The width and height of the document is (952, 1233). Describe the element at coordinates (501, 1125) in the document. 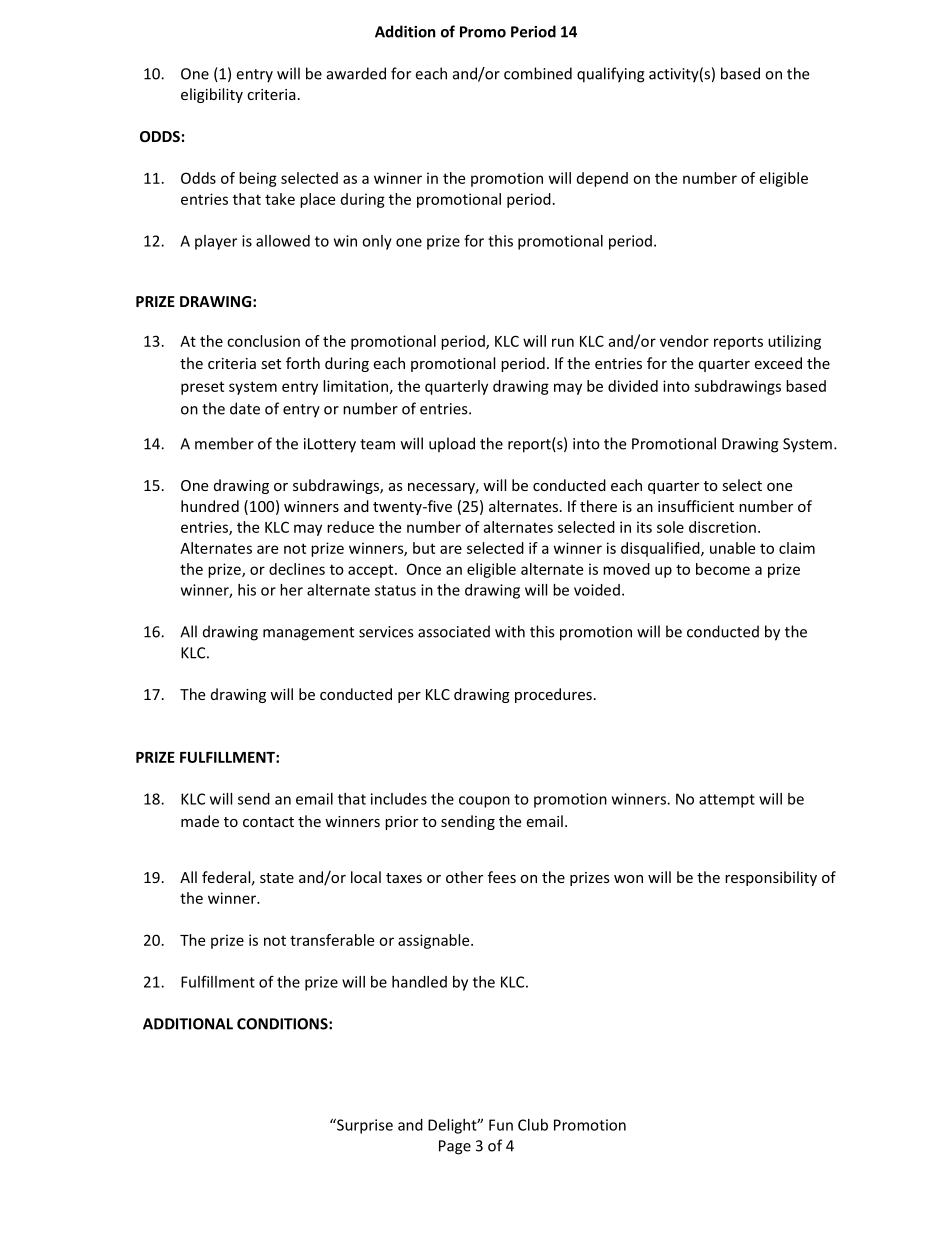

I see `Fun` at that location.
